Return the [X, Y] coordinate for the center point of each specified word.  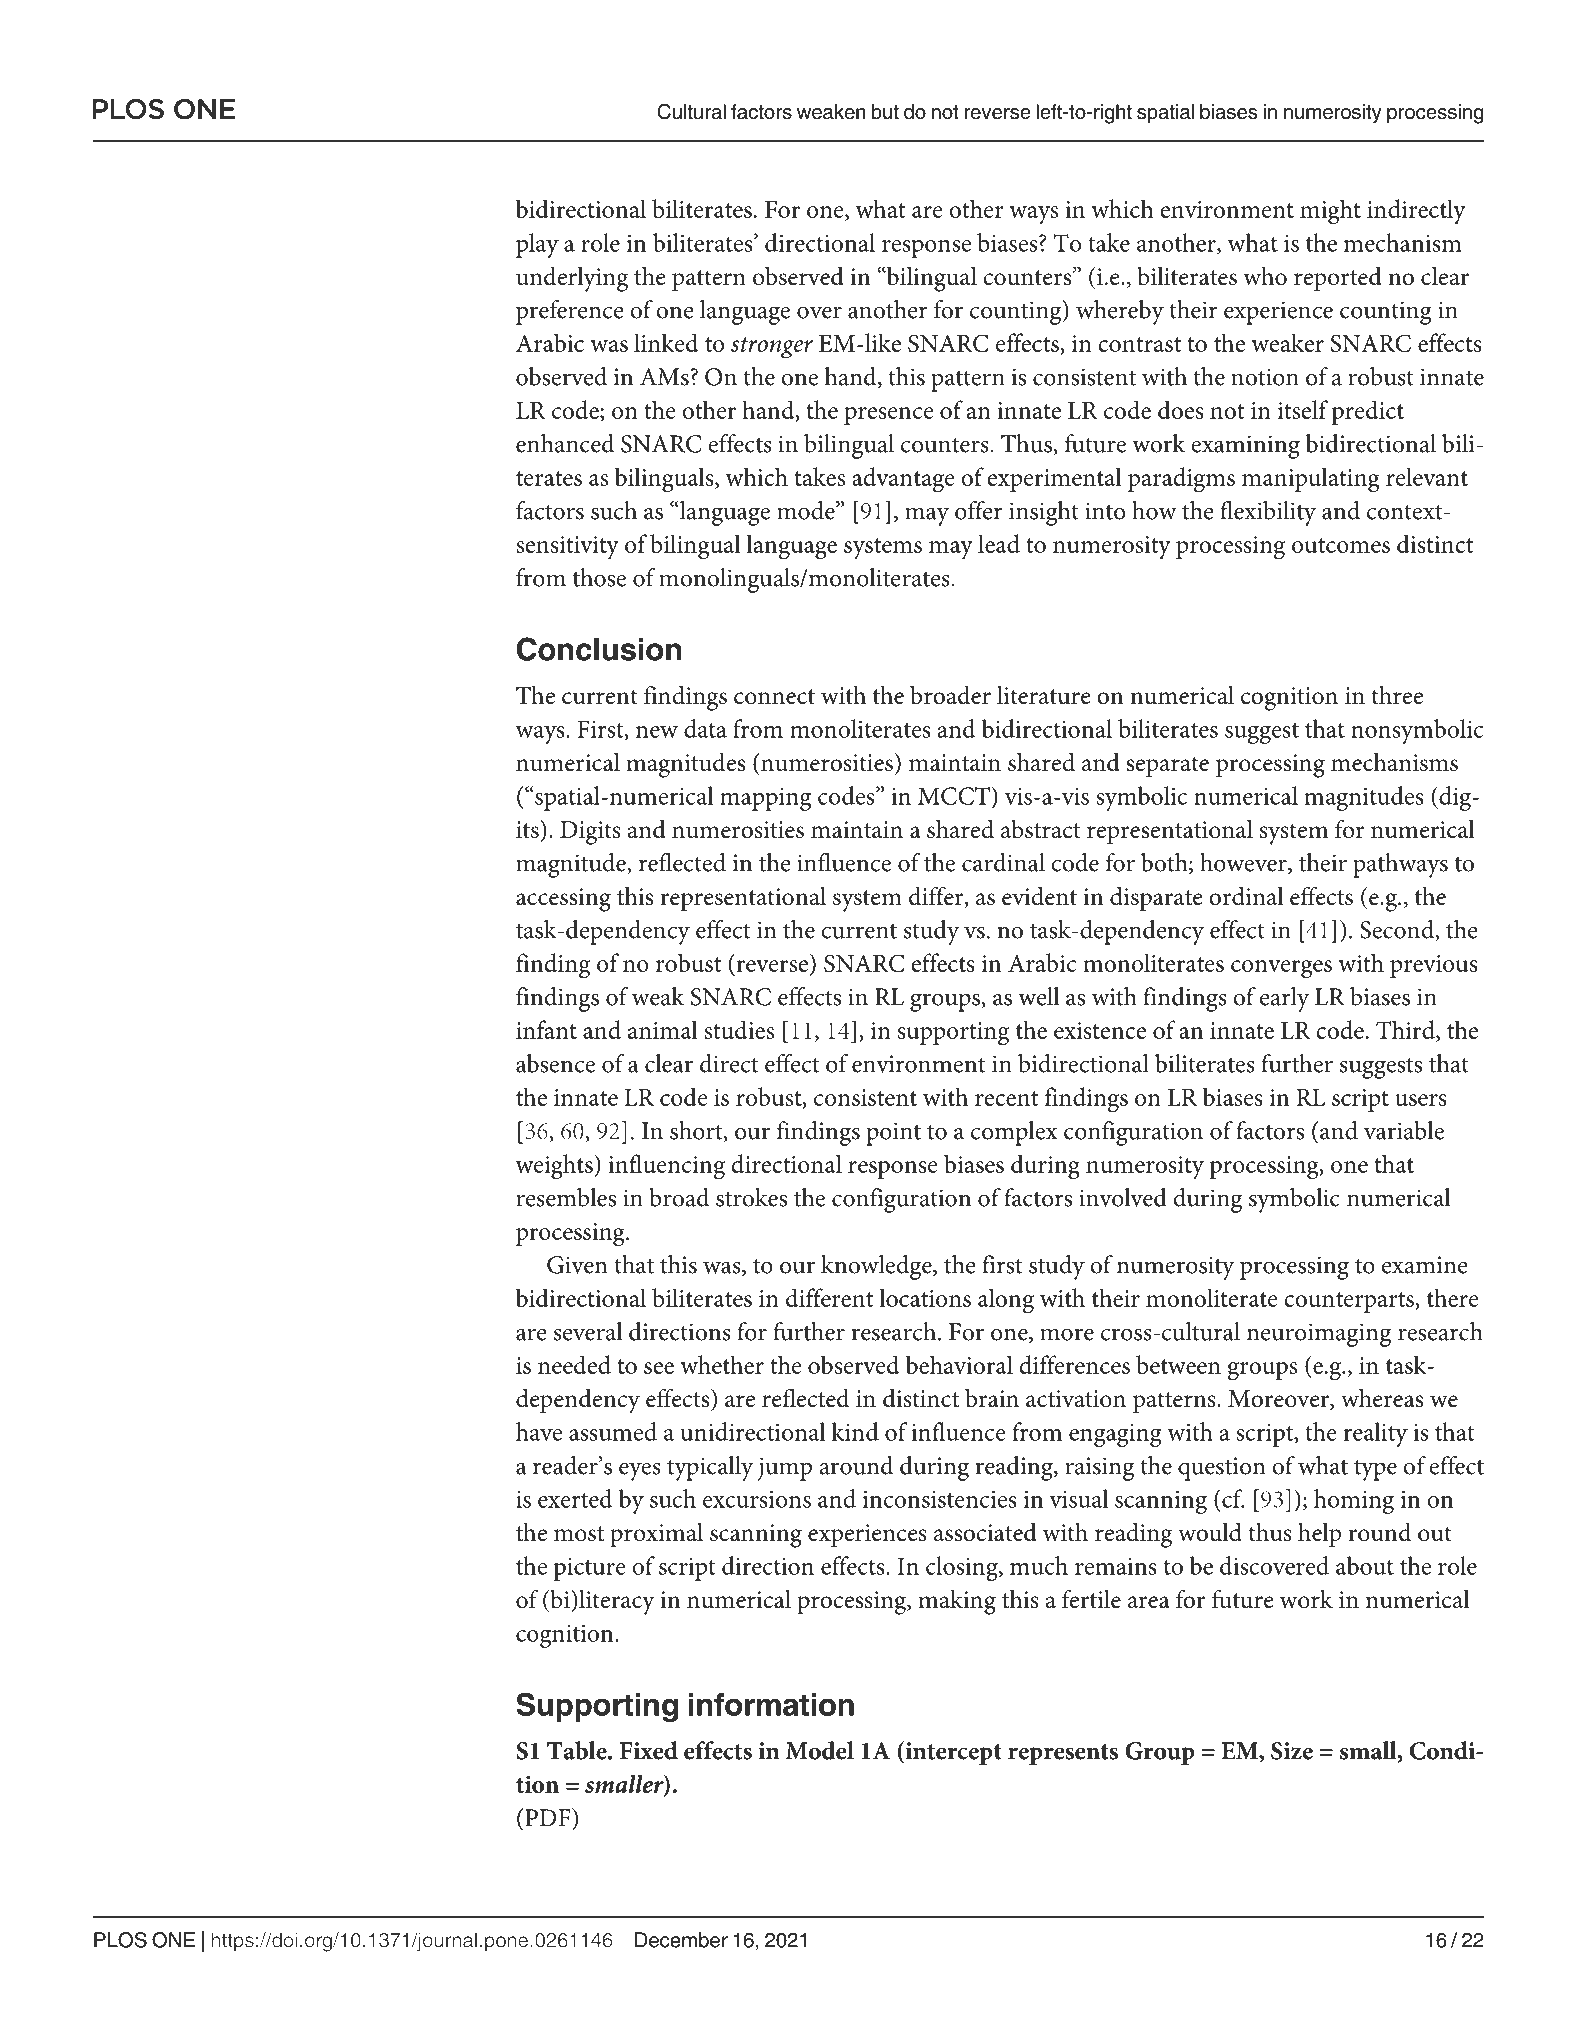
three [1397, 695]
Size [1292, 1751]
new [657, 732]
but [885, 112]
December [681, 1940]
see [659, 1368]
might [1330, 212]
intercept [952, 1753]
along [1006, 1301]
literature [1044, 695]
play [537, 245]
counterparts [1350, 1302]
